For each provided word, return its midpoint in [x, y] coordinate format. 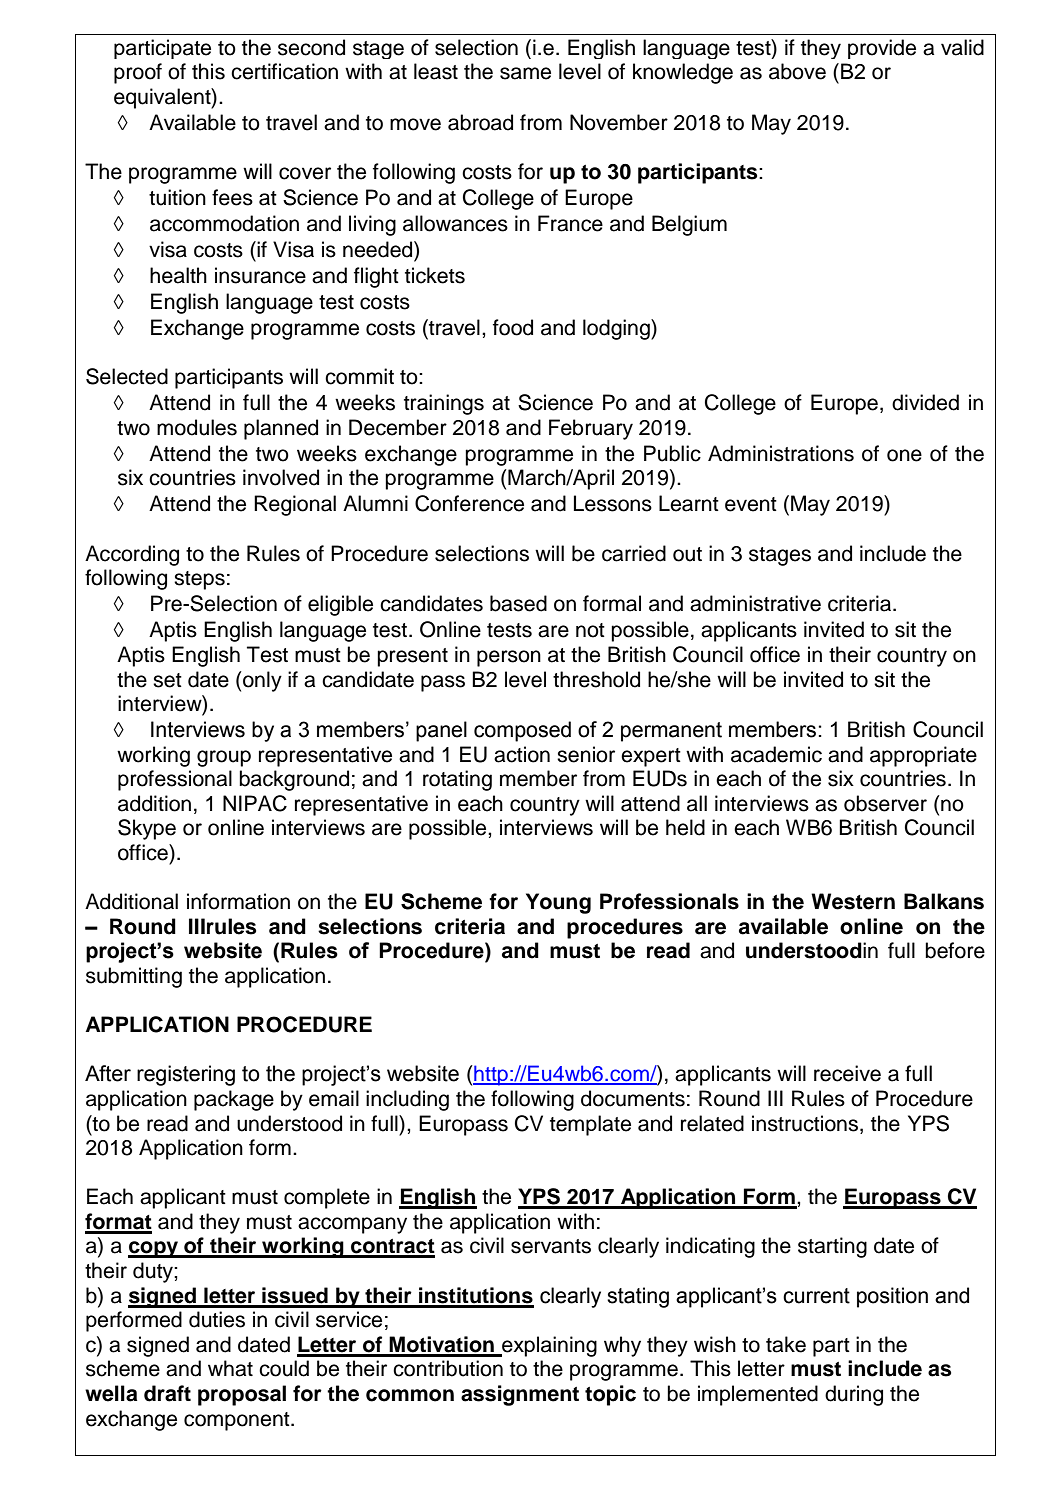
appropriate [923, 756]
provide [882, 49]
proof [138, 73]
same [525, 73]
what [230, 1368]
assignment [520, 1395]
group [224, 758]
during [854, 1395]
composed [522, 731]
